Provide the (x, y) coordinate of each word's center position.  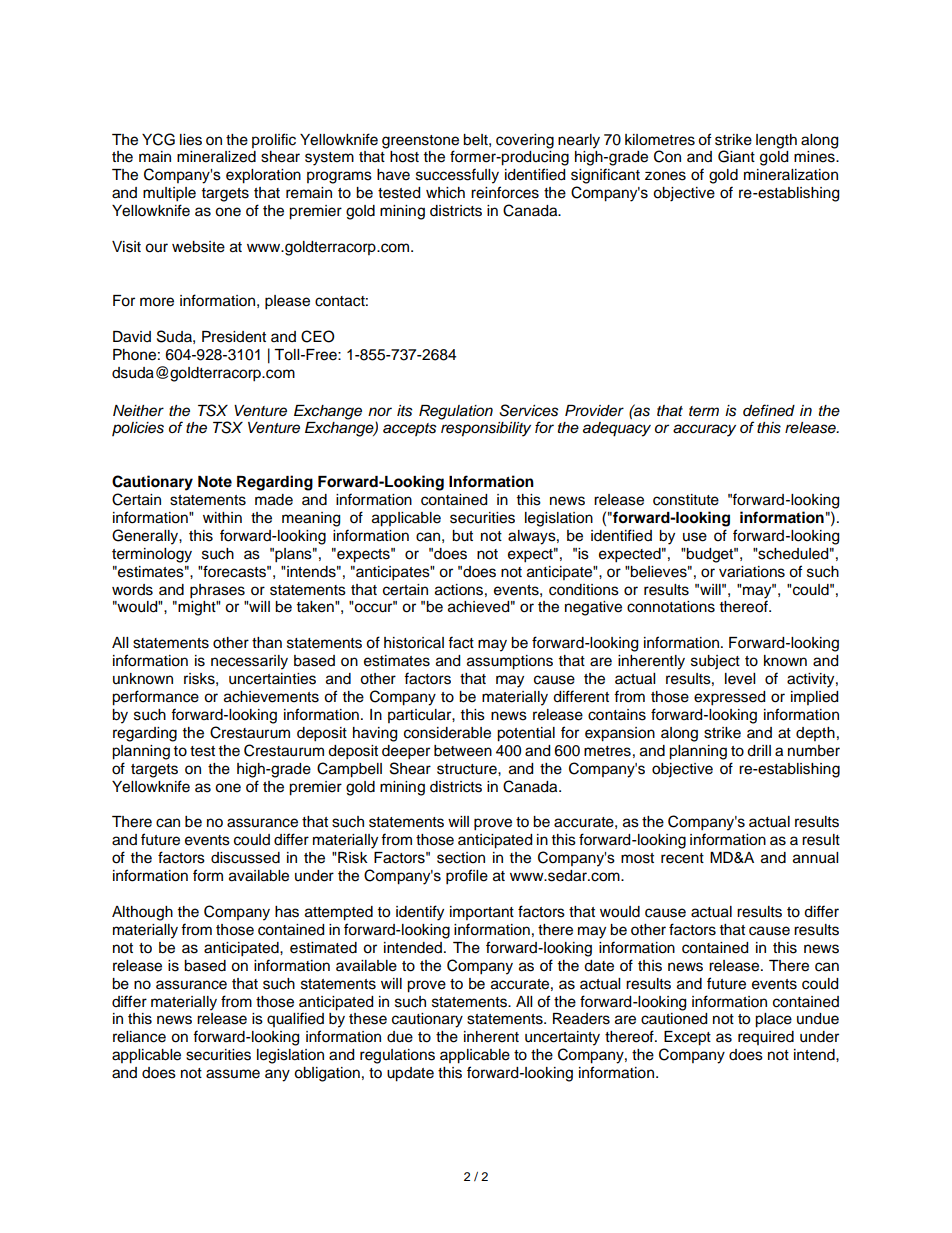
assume (233, 1074)
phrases (217, 591)
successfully (457, 176)
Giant (736, 156)
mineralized (216, 157)
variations (752, 572)
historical (414, 643)
